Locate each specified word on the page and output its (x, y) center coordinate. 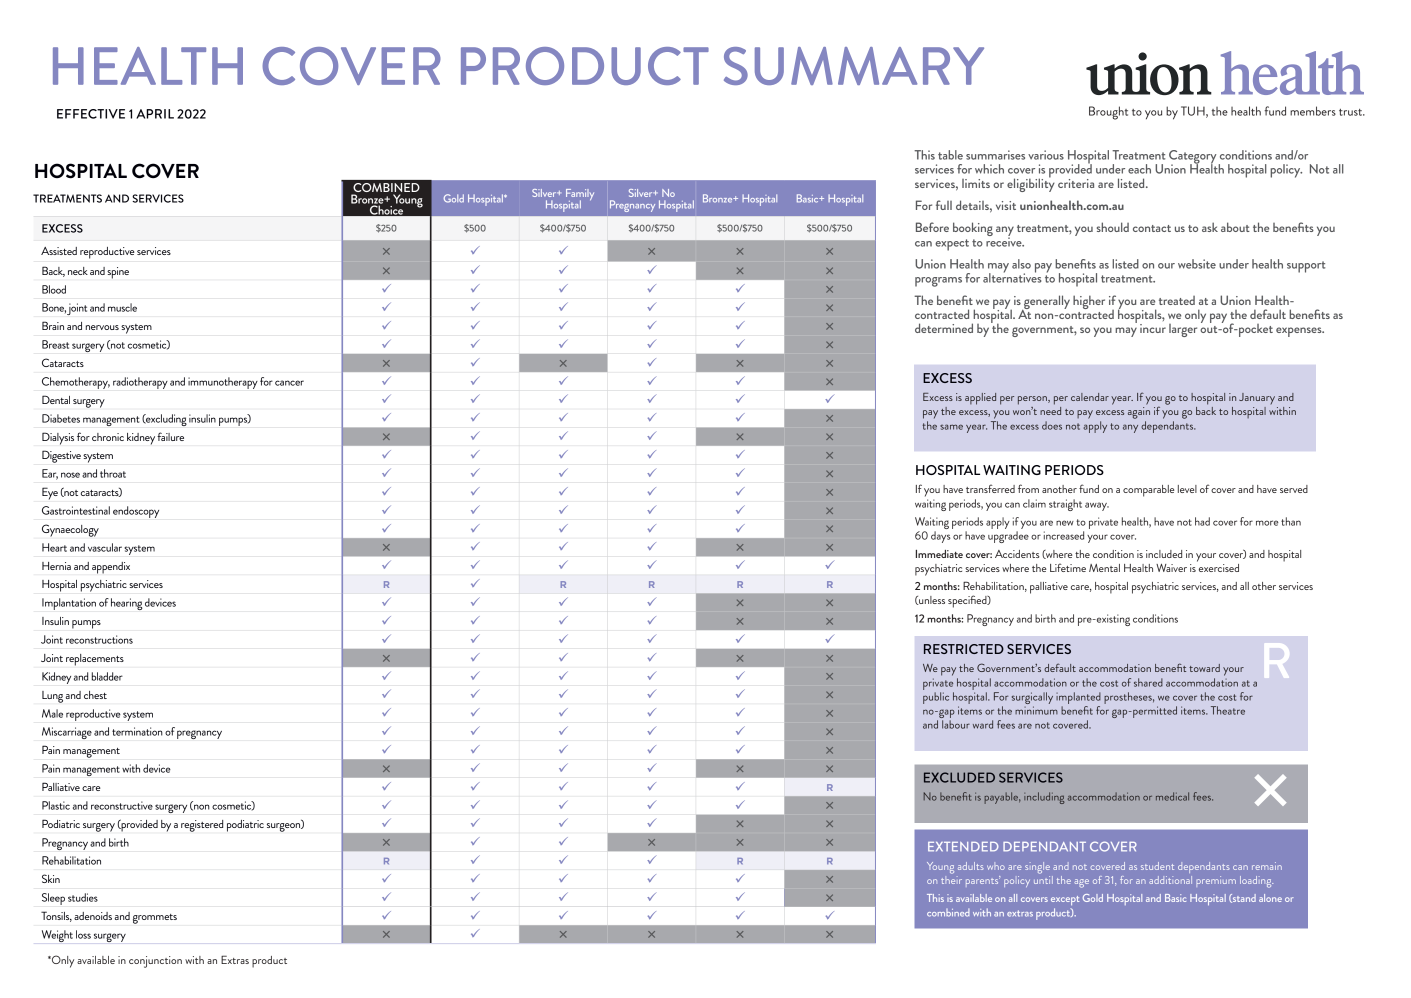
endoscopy (136, 512)
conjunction (155, 962)
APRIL (155, 114)
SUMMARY (854, 66)
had (1202, 521)
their (951, 878)
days (941, 537)
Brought (1108, 113)
